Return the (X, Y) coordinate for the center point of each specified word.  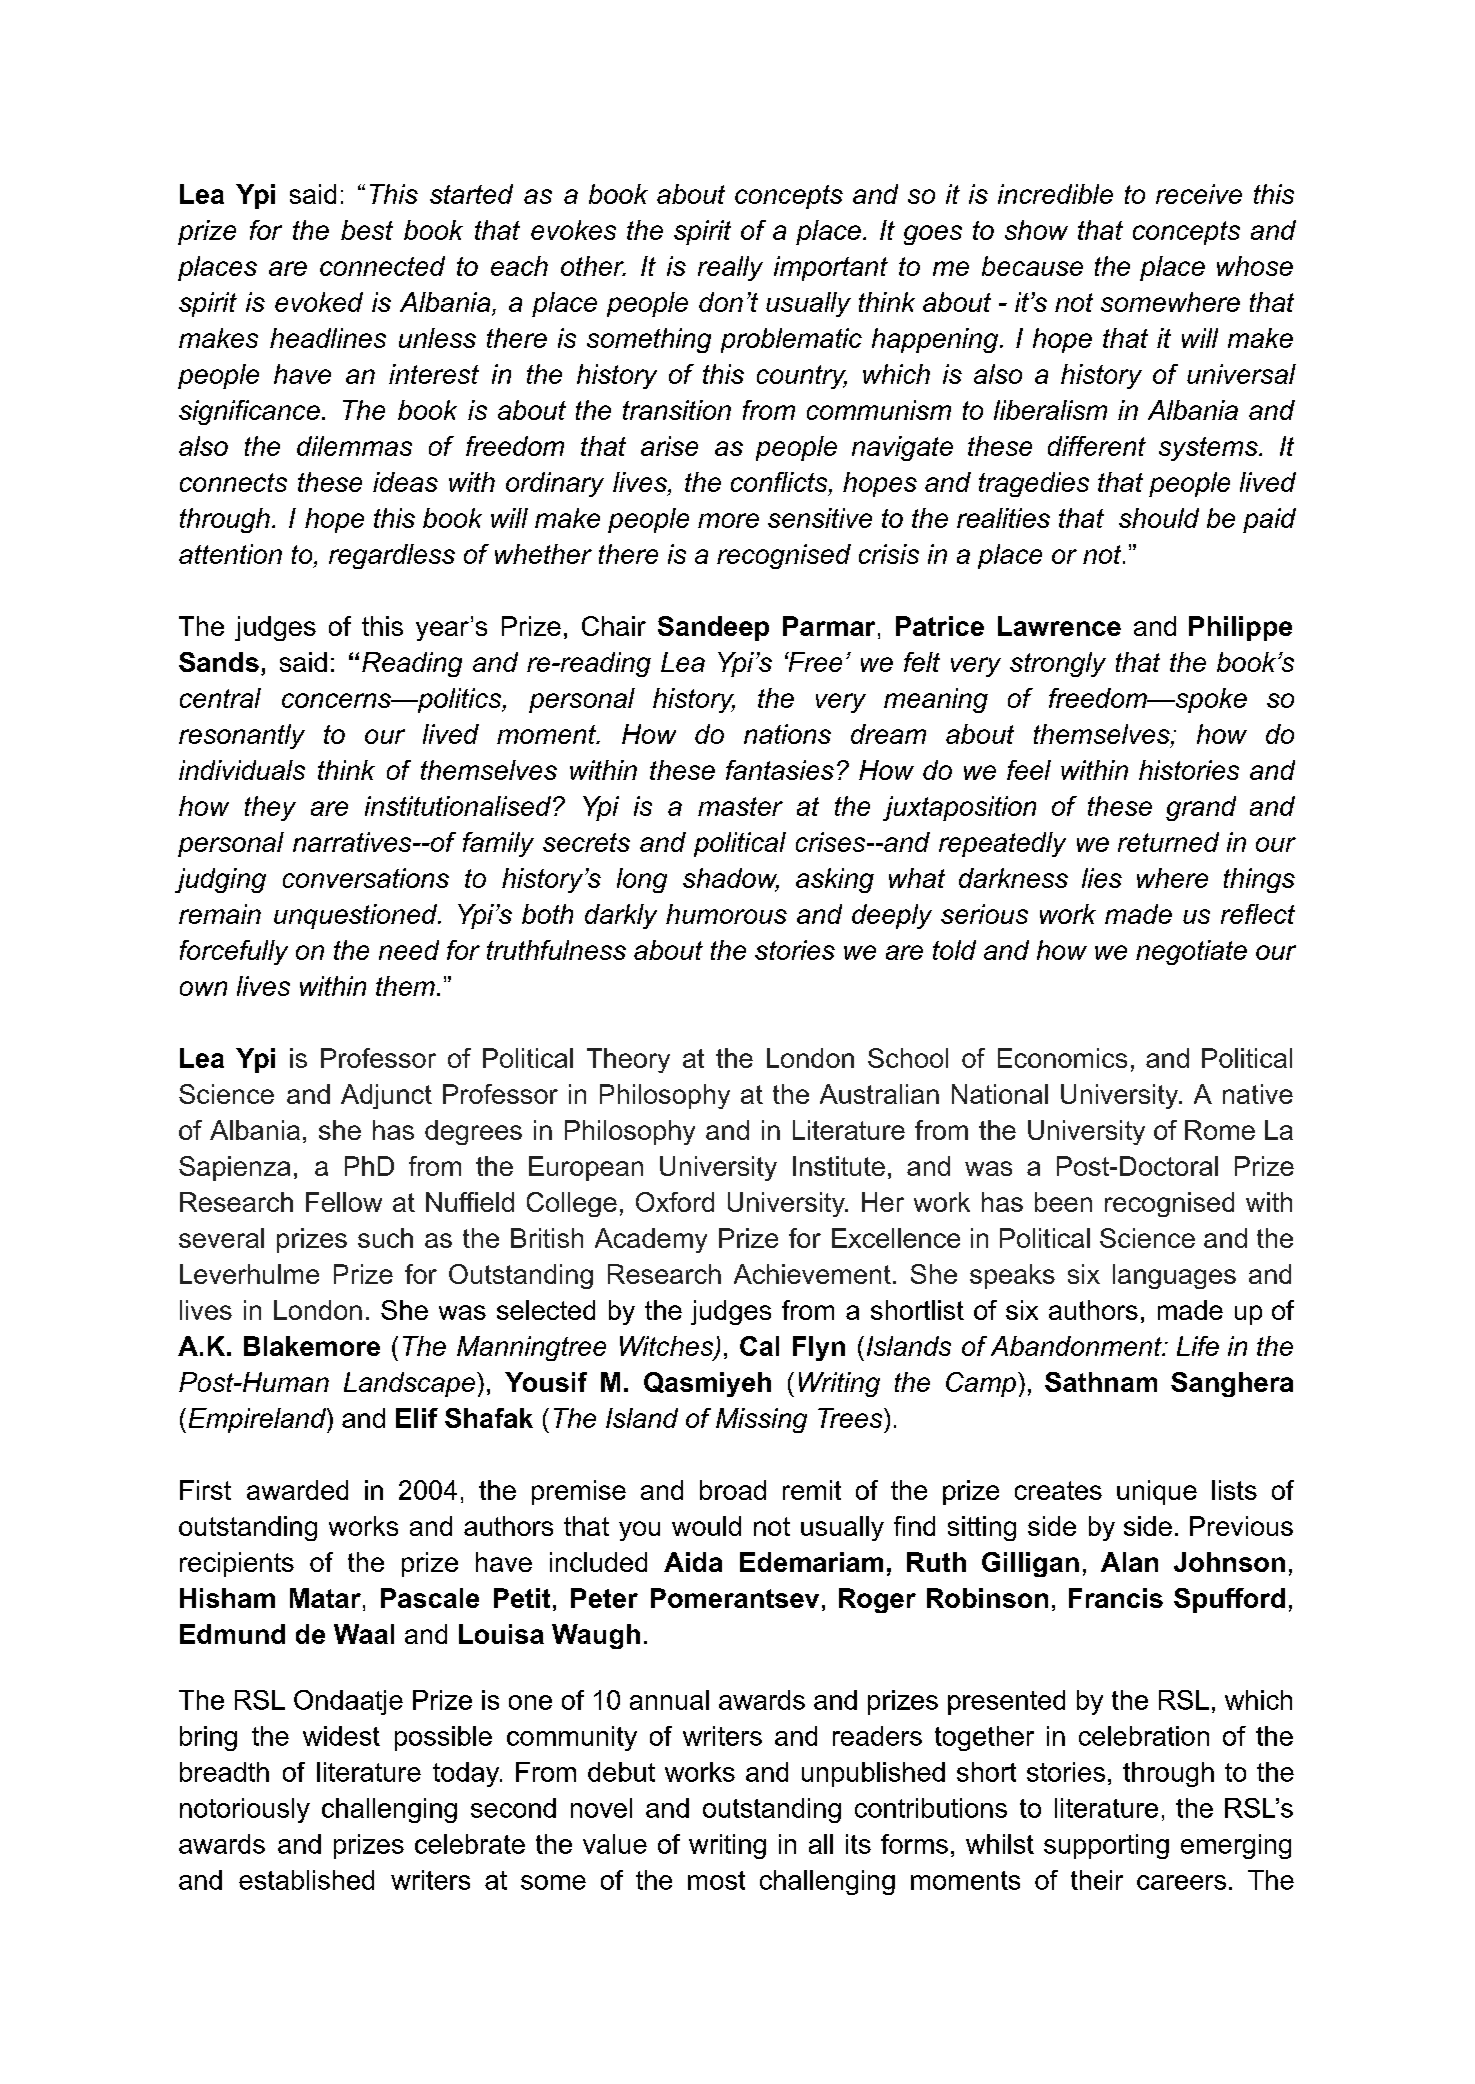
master (740, 806)
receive (1199, 194)
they (270, 808)
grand (1201, 808)
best (367, 230)
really (730, 268)
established (306, 1880)
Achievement (812, 1274)
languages (1174, 1276)
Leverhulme (249, 1274)
